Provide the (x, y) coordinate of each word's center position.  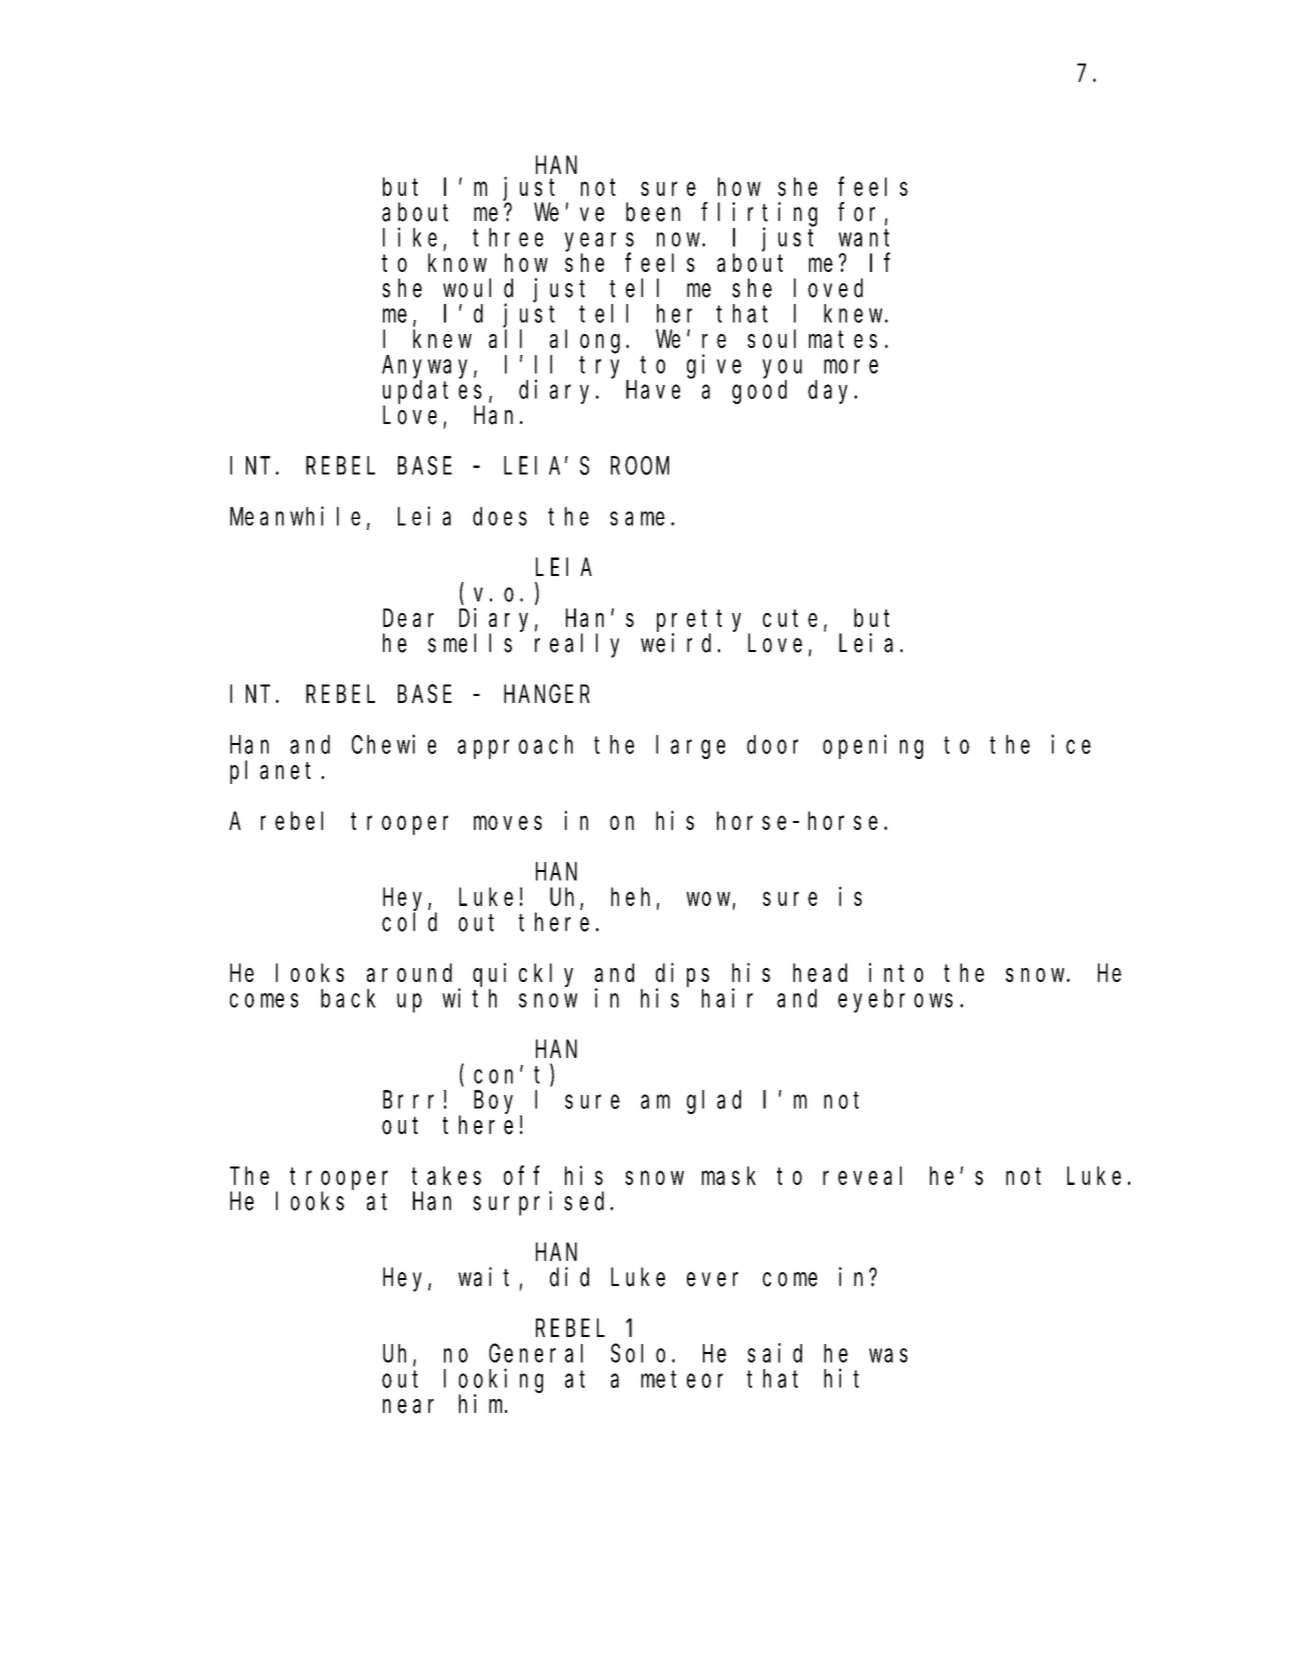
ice (1071, 744)
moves (508, 823)
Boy (493, 1103)
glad (714, 1102)
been (653, 212)
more (851, 366)
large (690, 747)
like (410, 237)
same (637, 519)
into (896, 972)
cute (790, 618)
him (482, 1403)
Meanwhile (295, 516)
